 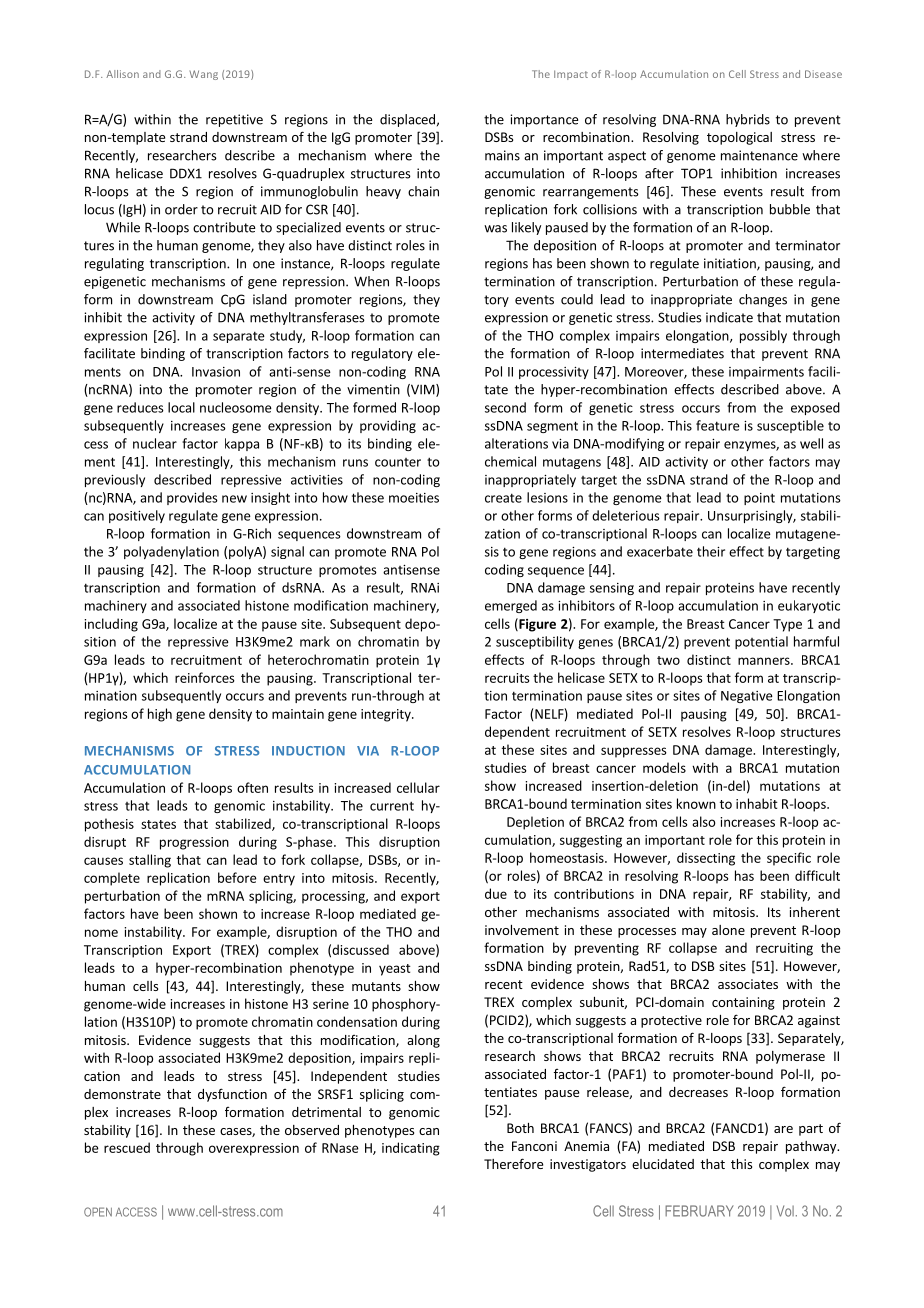 I want to click on Wang, so click(x=203, y=75).
